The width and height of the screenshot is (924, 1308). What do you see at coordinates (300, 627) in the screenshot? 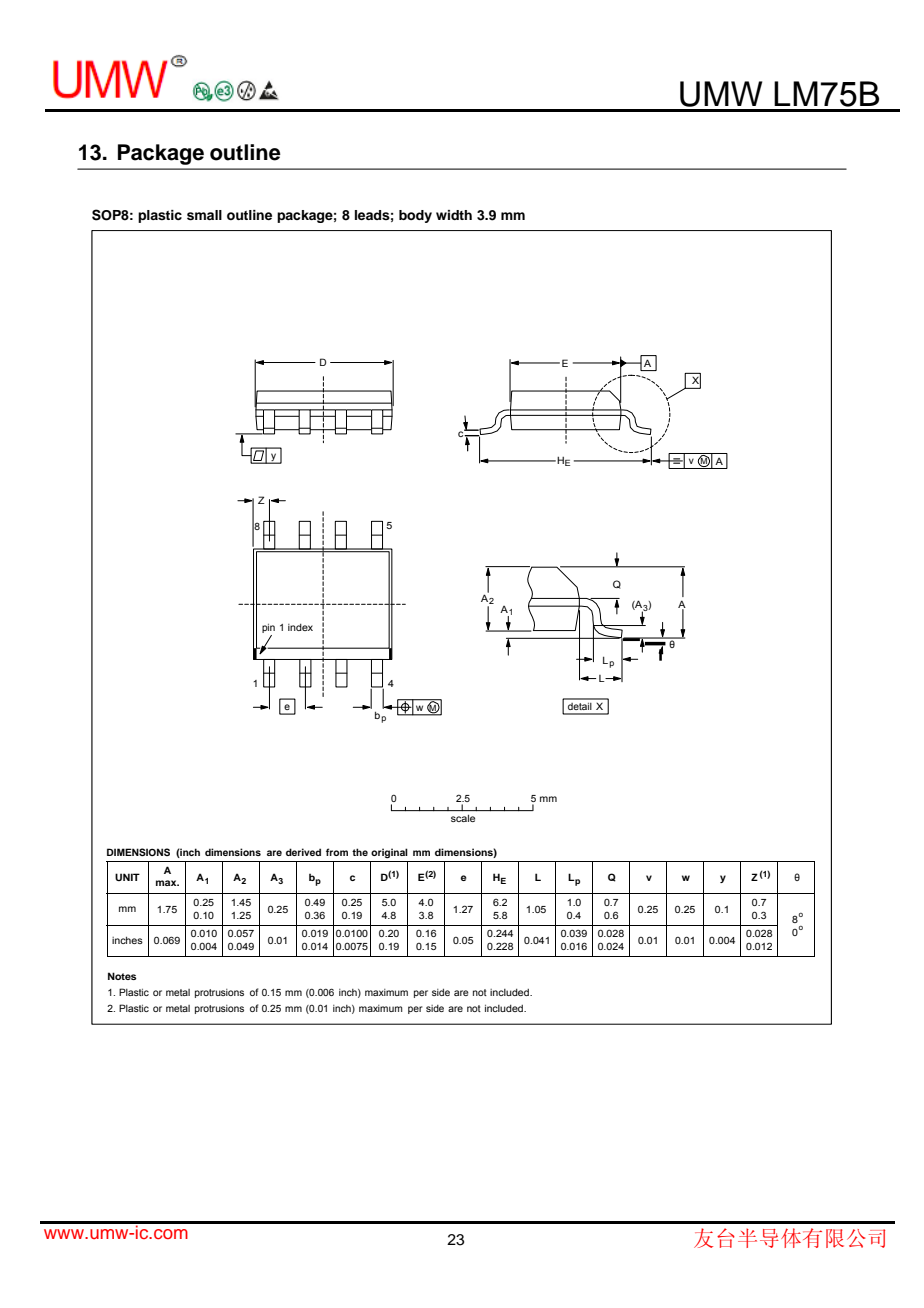
I see `index` at bounding box center [300, 627].
